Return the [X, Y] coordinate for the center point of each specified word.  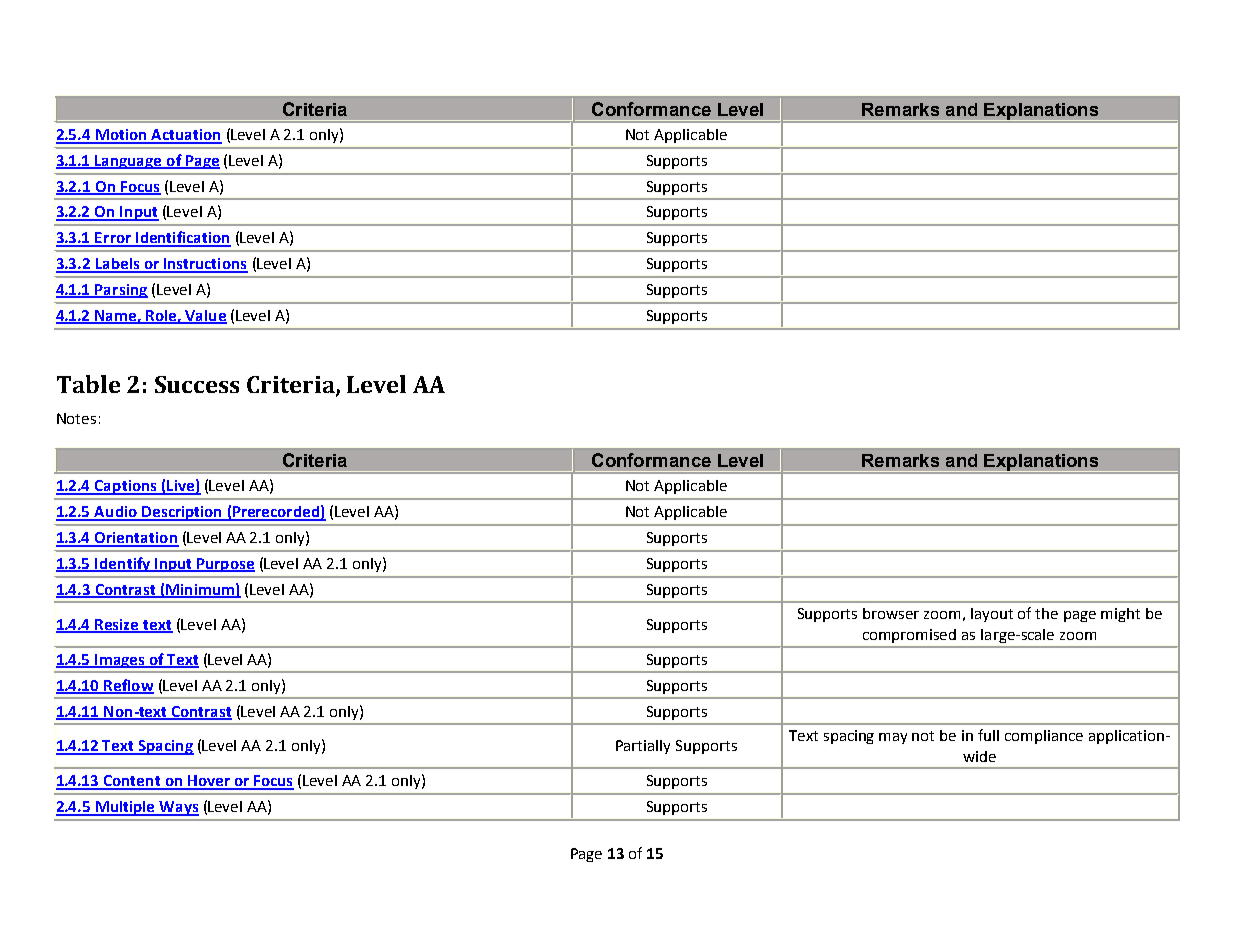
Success [197, 384]
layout [992, 615]
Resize [118, 626]
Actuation [185, 136]
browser [891, 613]
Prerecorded [276, 513]
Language [129, 162]
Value [205, 317]
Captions [126, 487]
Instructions [205, 265]
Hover [209, 782]
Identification [182, 238]
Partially [643, 747]
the [1046, 613]
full [988, 735]
